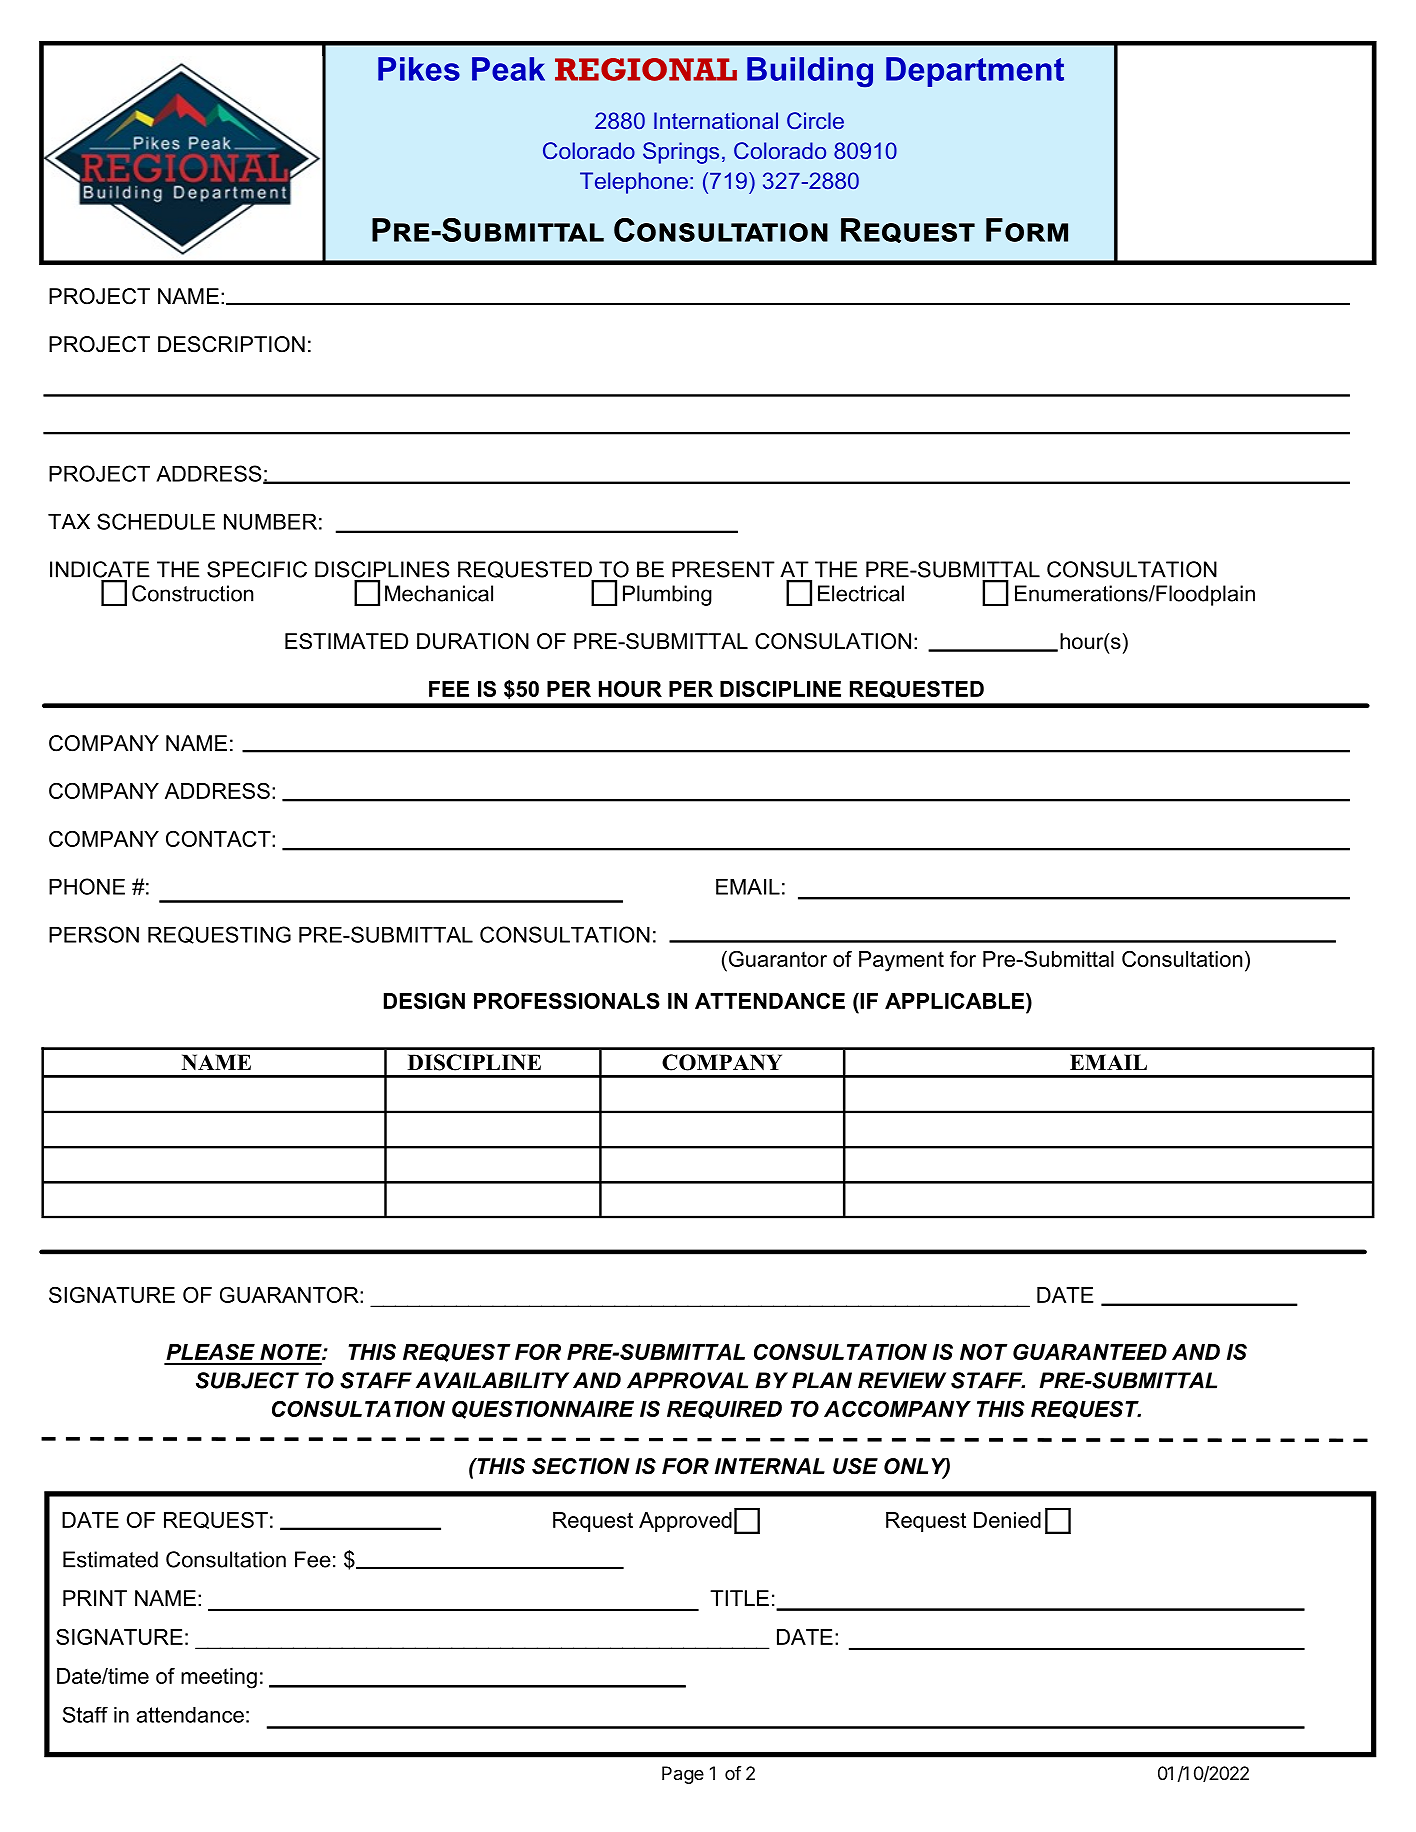 The height and width of the screenshot is (1832, 1416). I want to click on Pikes, so click(419, 69).
